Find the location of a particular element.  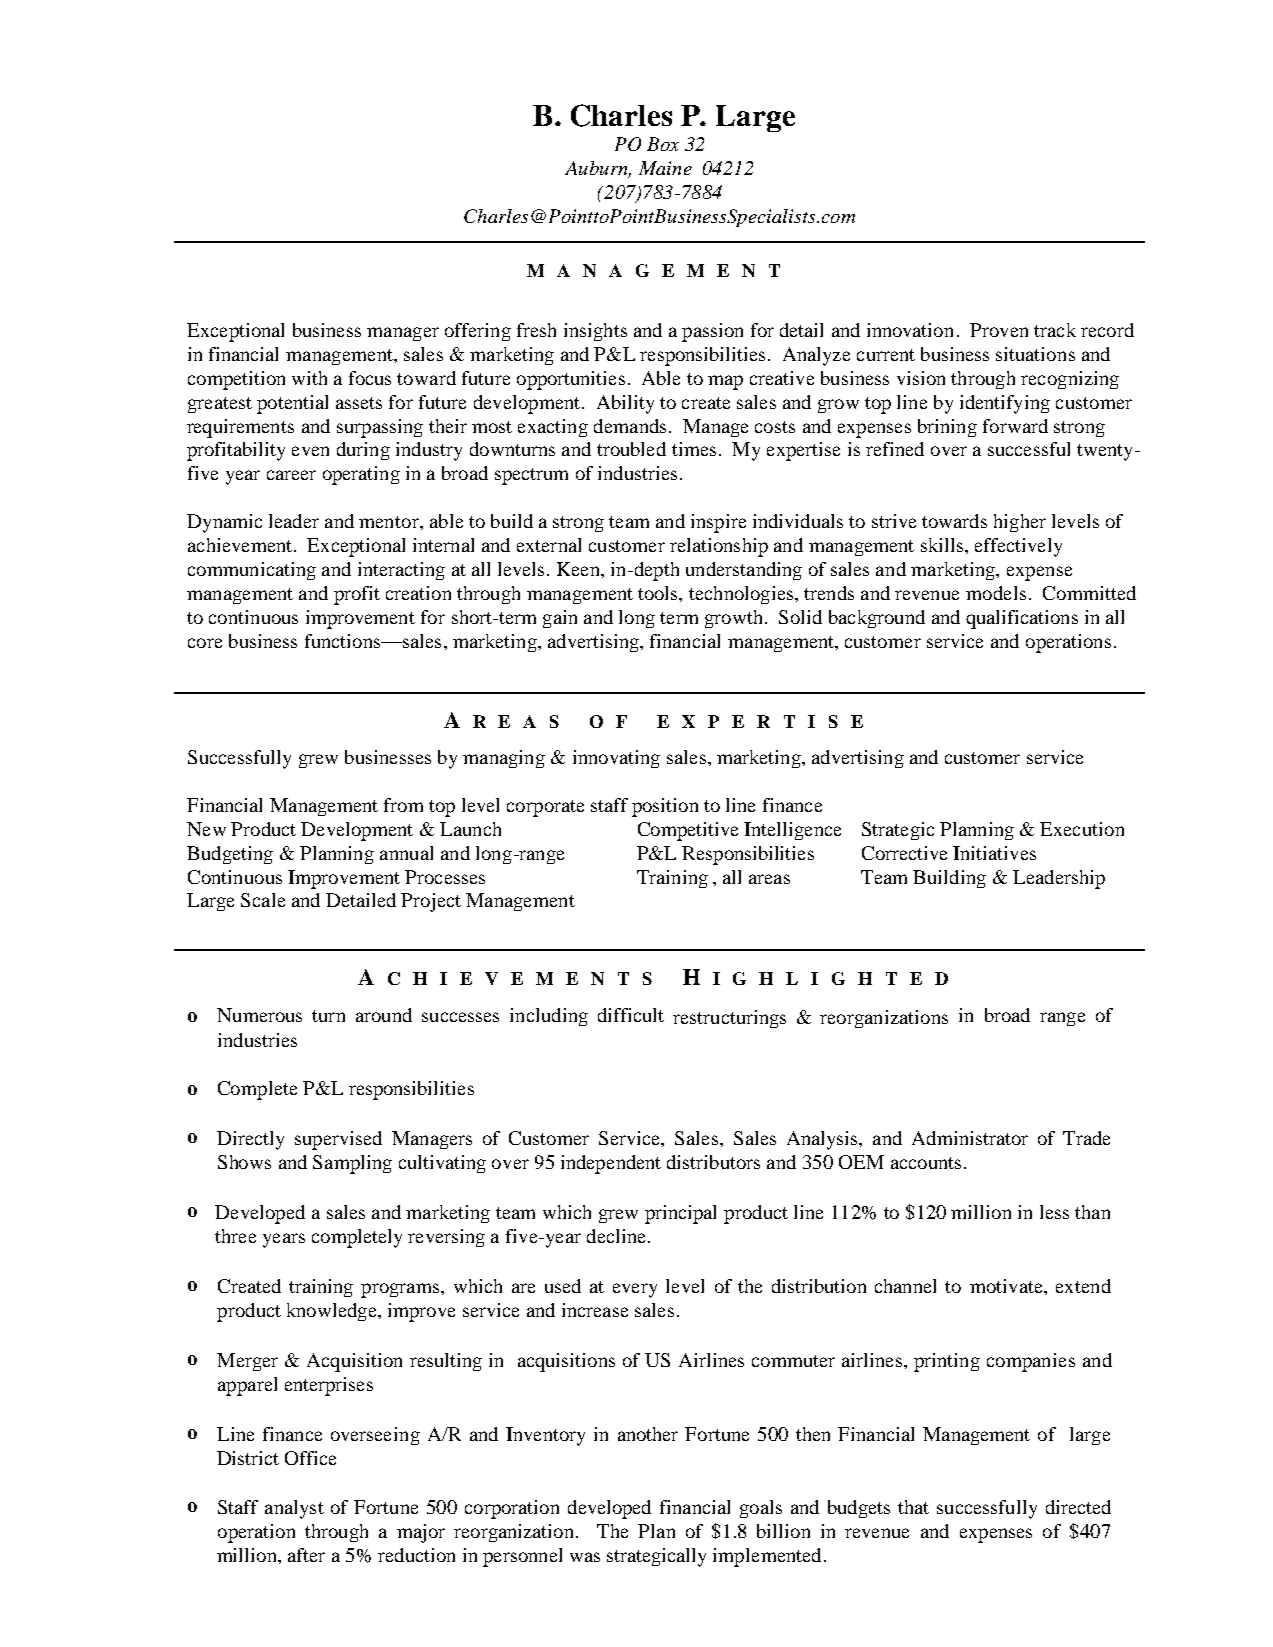

Competitive is located at coordinates (688, 831).
